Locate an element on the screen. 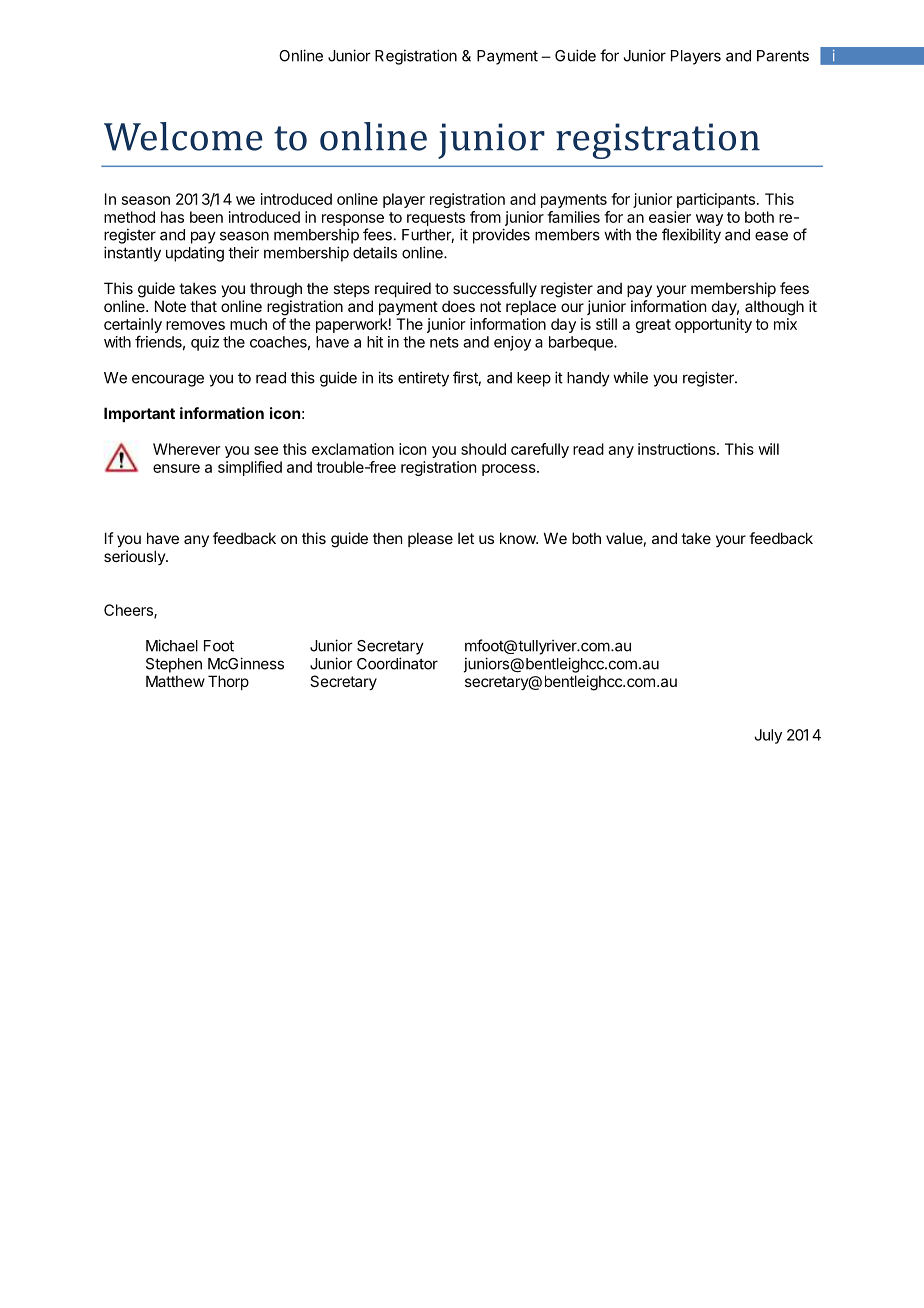  Coordinator is located at coordinates (397, 663).
